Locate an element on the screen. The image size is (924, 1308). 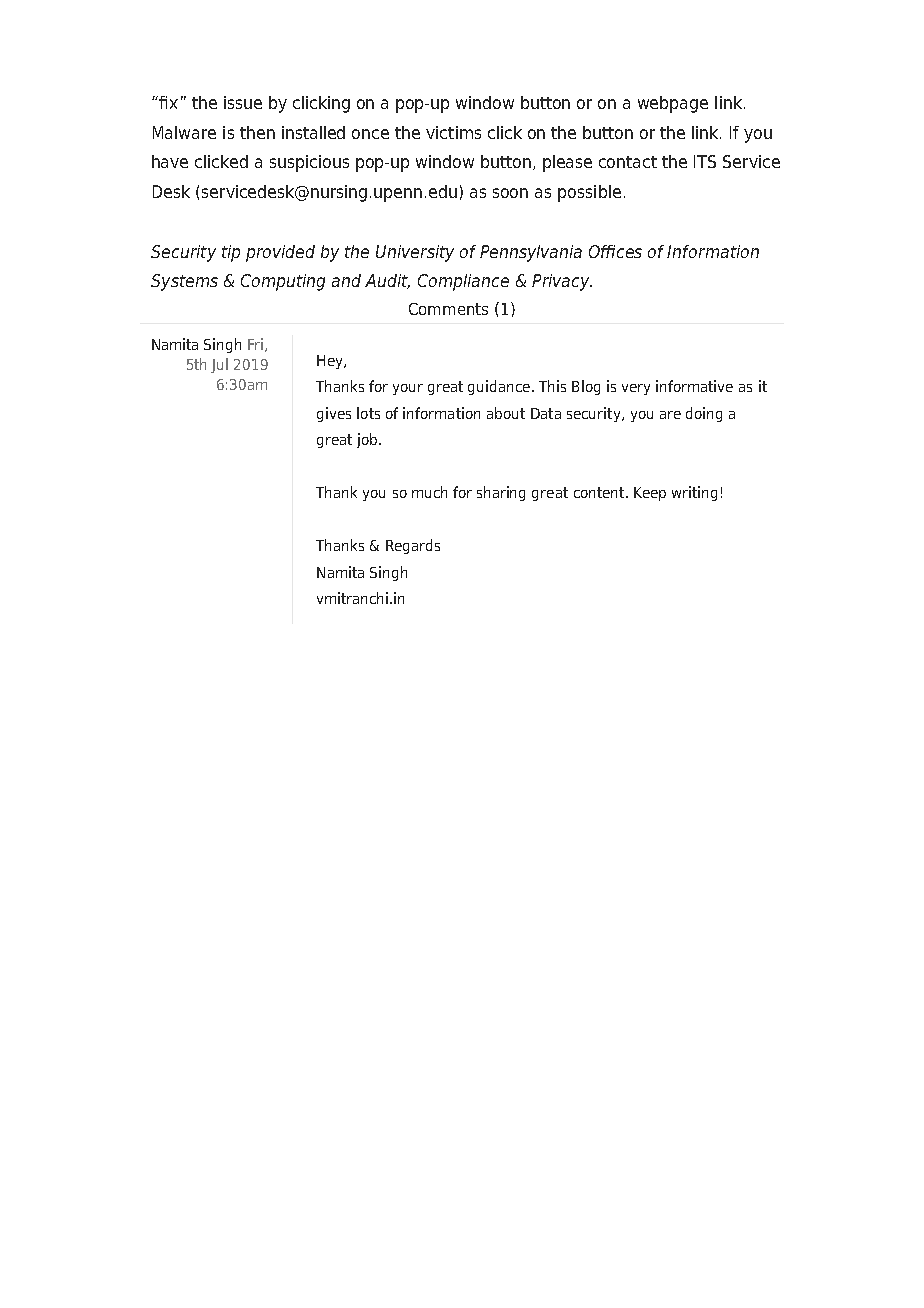
Keep is located at coordinates (650, 494).
